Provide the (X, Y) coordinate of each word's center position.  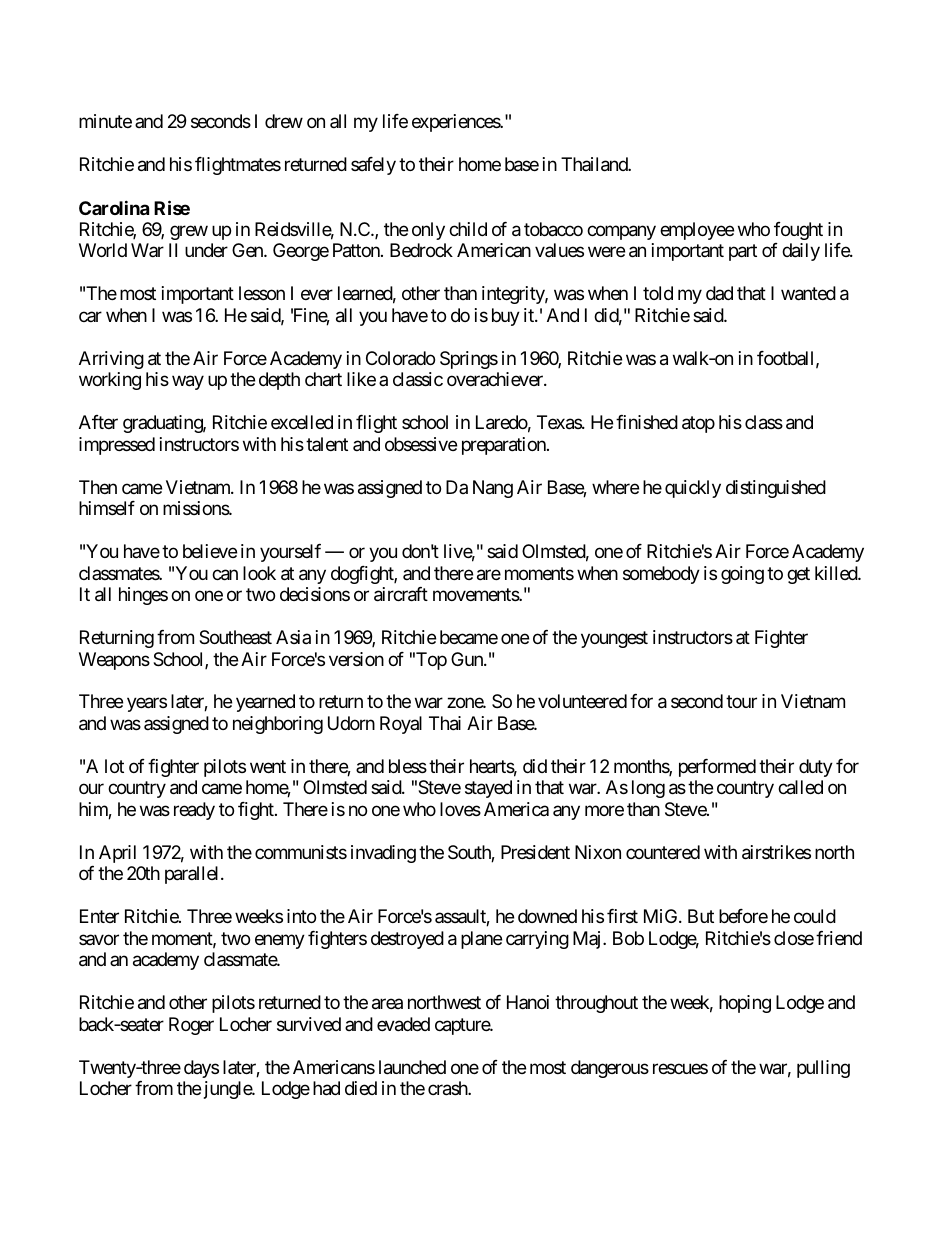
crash (448, 1088)
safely (373, 166)
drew (284, 121)
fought (798, 231)
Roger (191, 1026)
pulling (823, 1069)
